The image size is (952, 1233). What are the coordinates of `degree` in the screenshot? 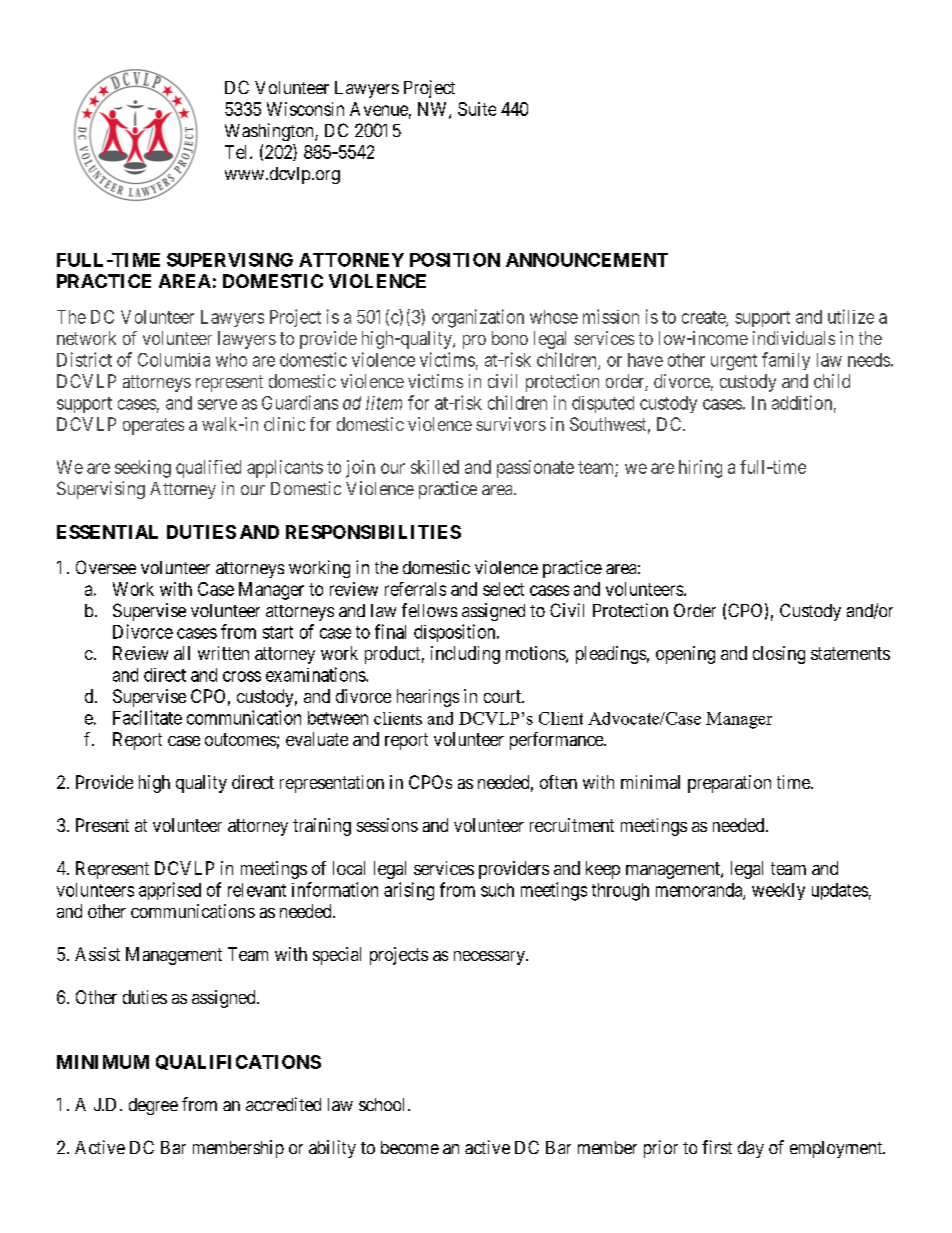 It's located at (153, 1106).
